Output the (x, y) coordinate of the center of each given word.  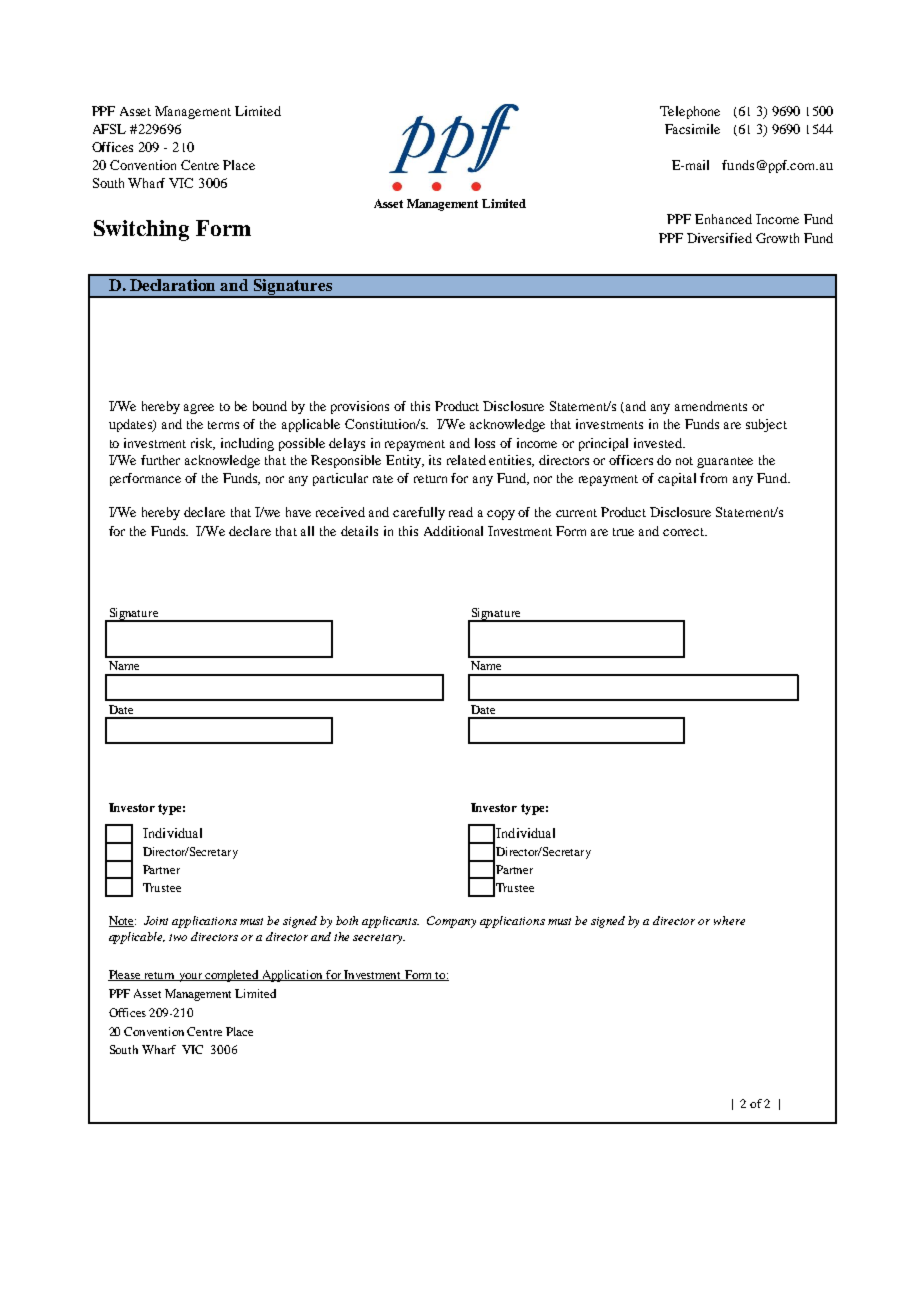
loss (485, 443)
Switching (141, 230)
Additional (453, 531)
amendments (711, 406)
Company (451, 922)
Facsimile (692, 129)
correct (685, 532)
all (307, 531)
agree (199, 409)
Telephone (690, 112)
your (190, 977)
